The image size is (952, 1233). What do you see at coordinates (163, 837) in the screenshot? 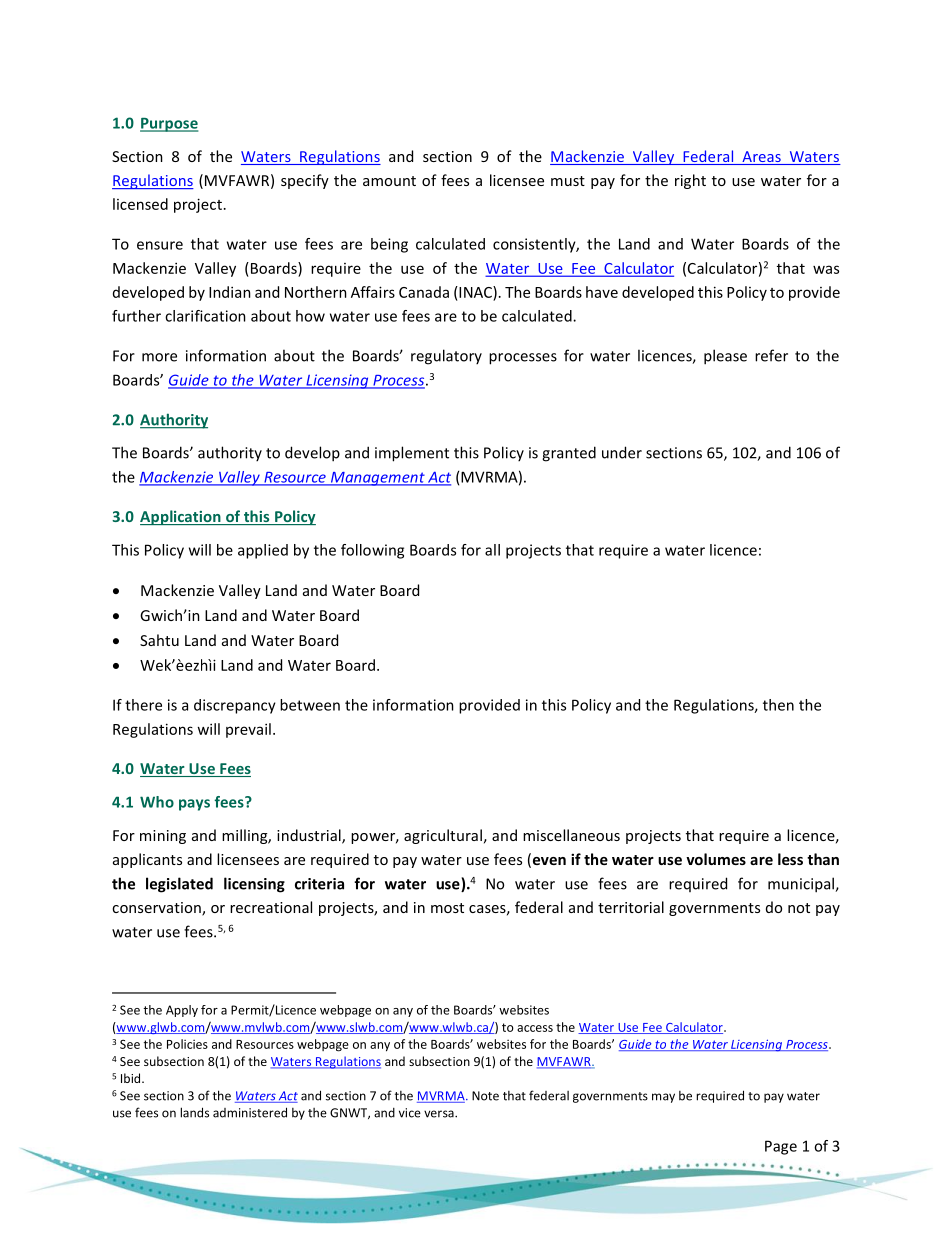
I see `mining` at bounding box center [163, 837].
